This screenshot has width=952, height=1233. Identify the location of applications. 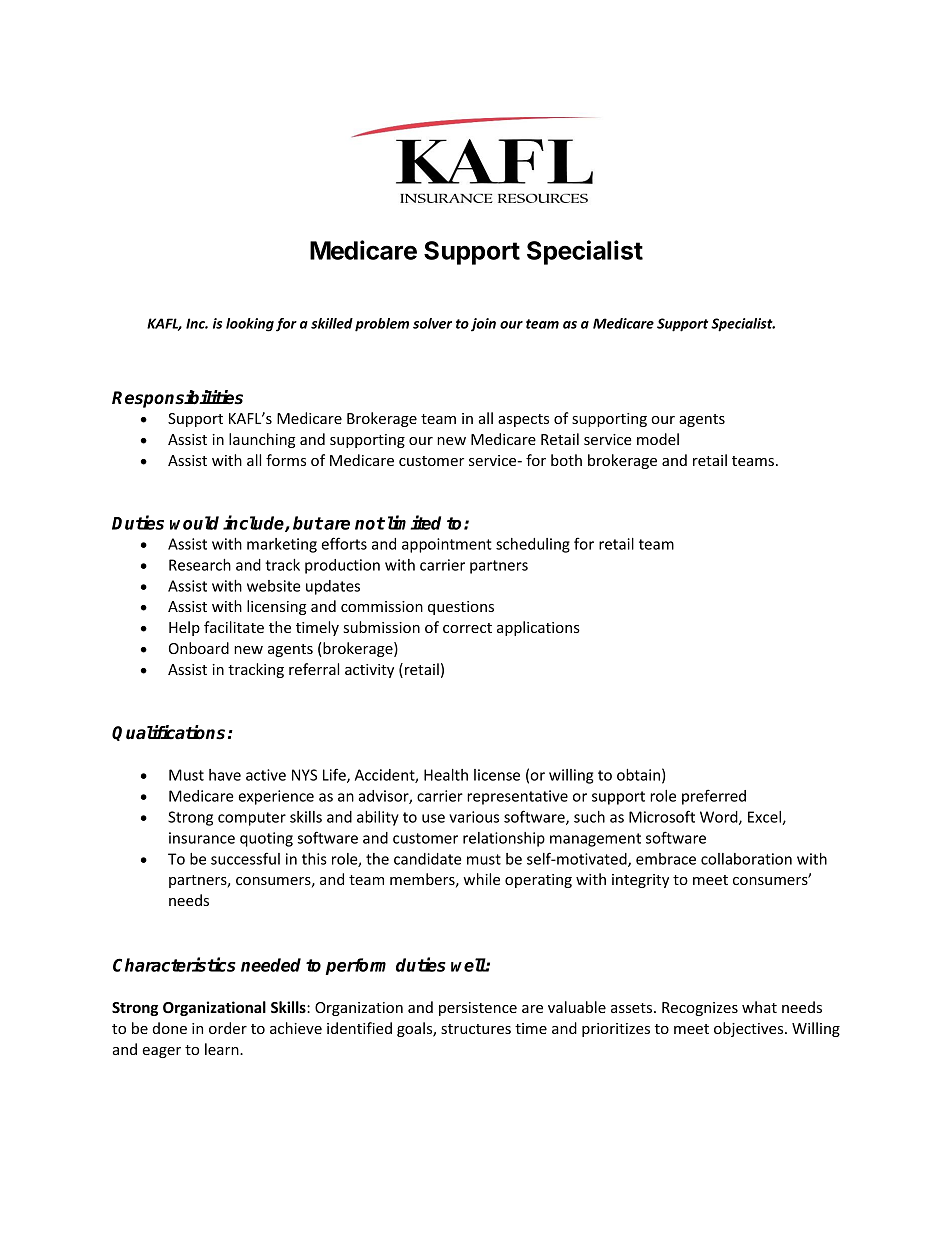
(538, 628).
